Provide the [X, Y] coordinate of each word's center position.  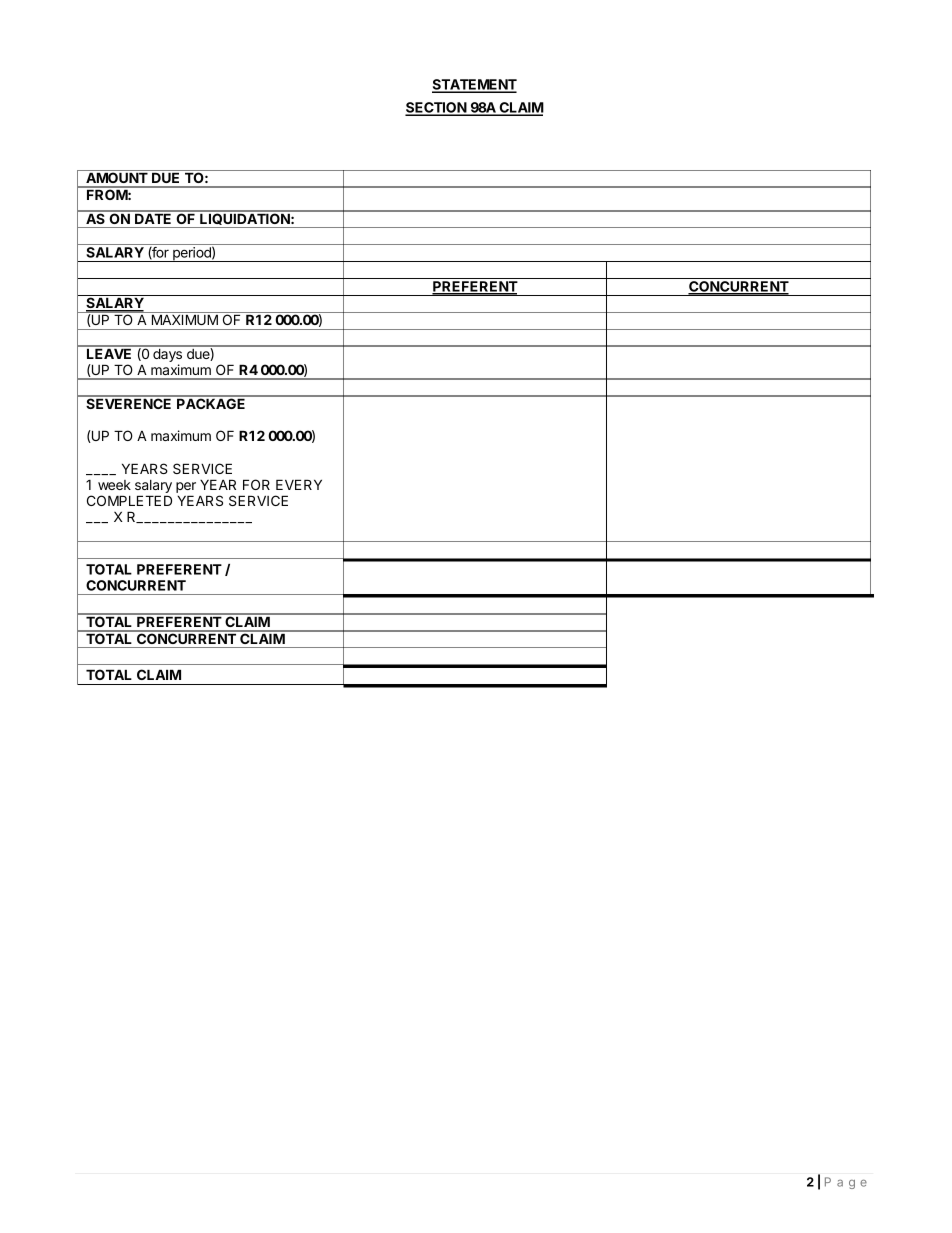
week [114, 485]
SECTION [436, 109]
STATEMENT [474, 86]
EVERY [299, 484]
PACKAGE [211, 402]
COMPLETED [129, 500]
